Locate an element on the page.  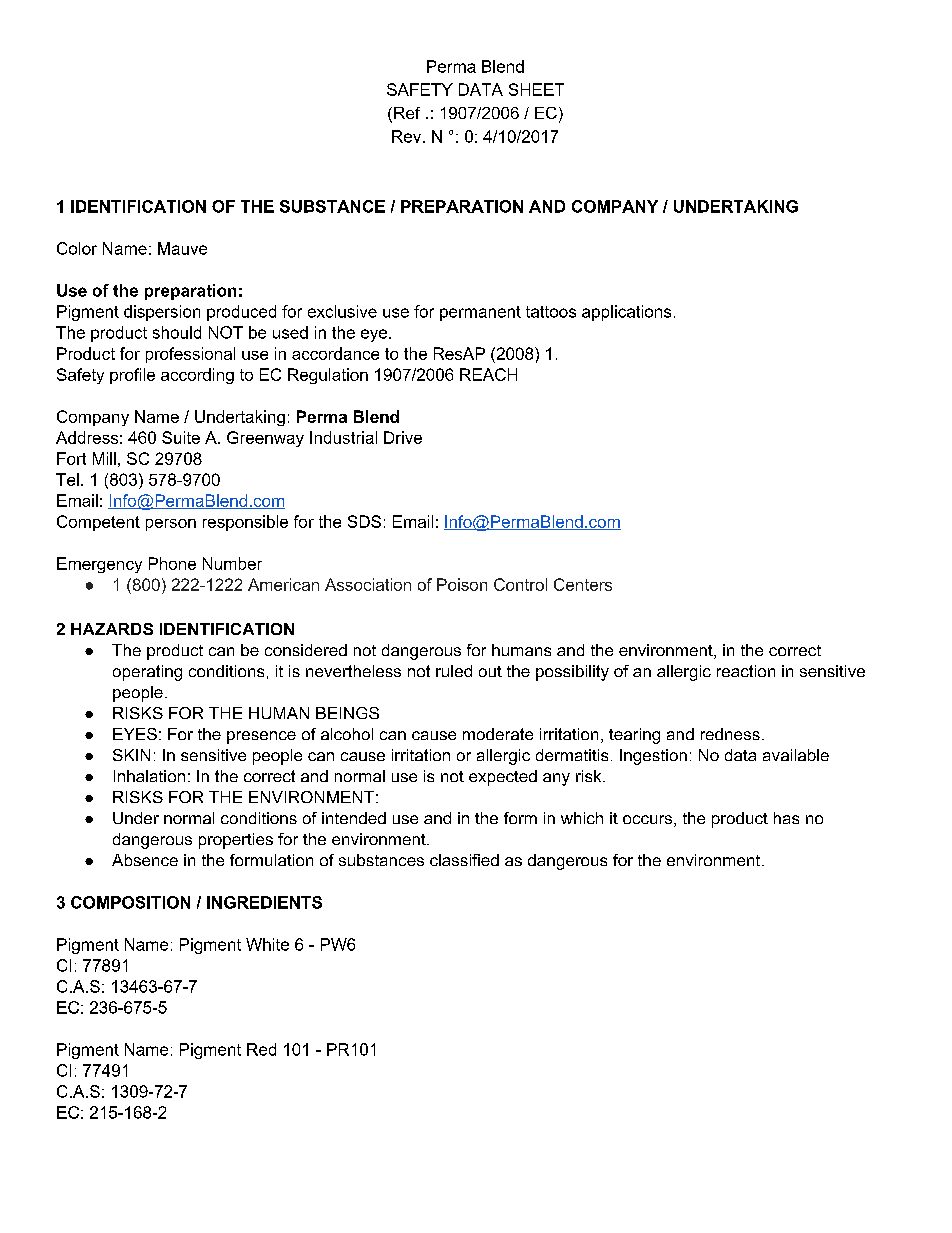
Centers is located at coordinates (583, 584).
